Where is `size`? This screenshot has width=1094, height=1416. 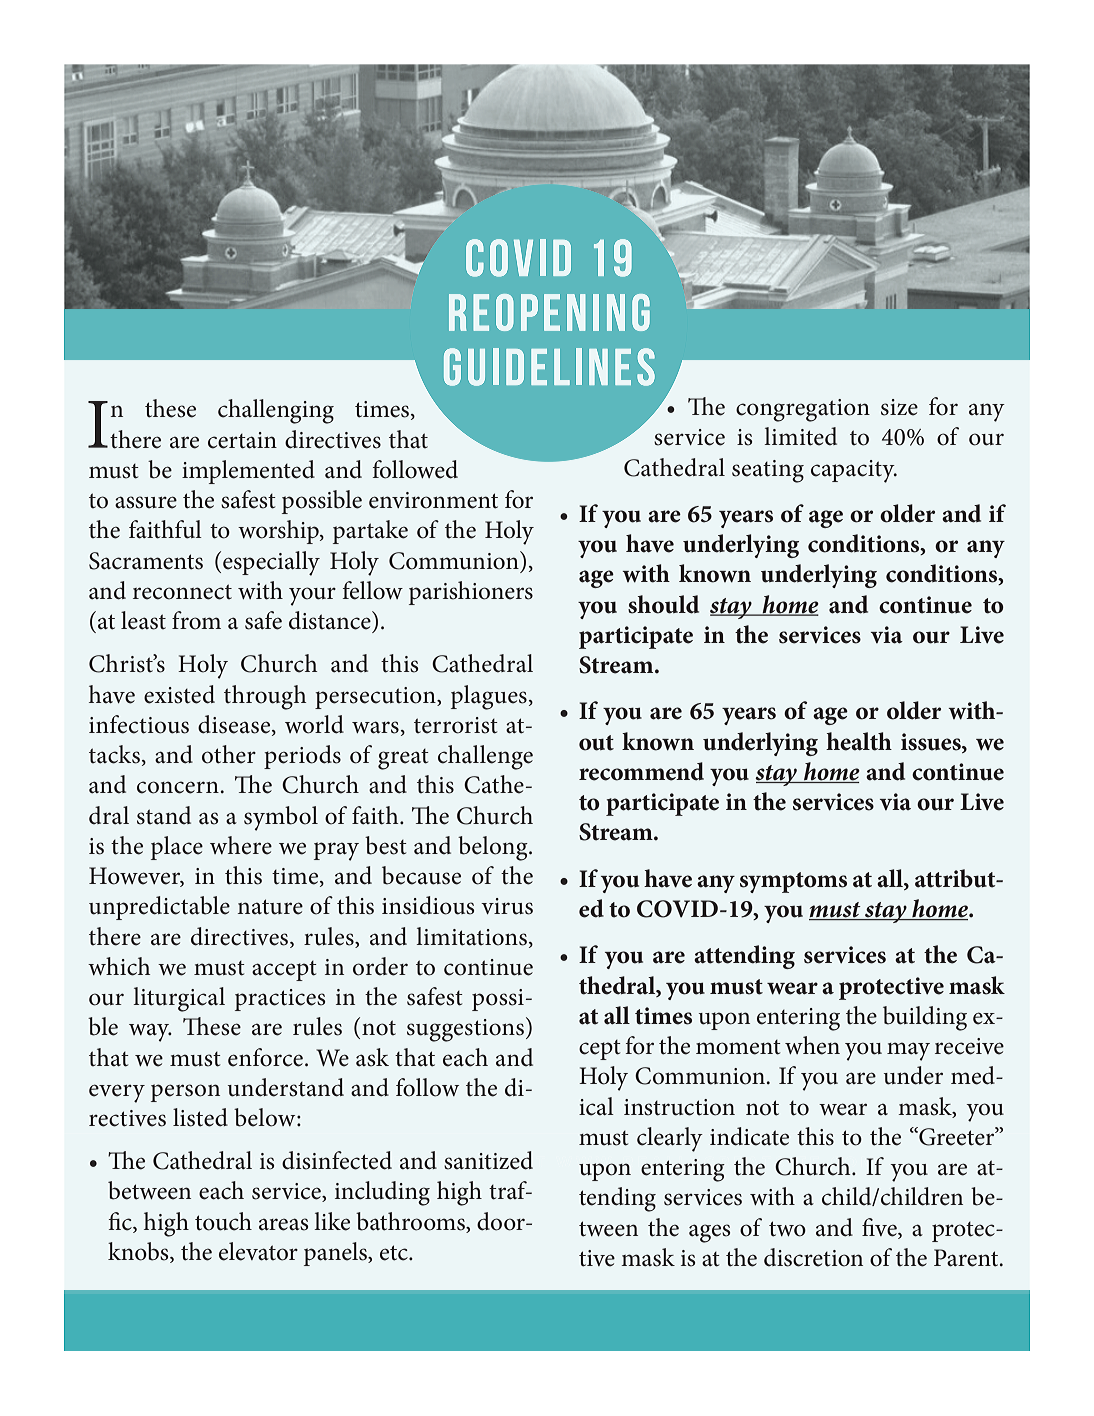
size is located at coordinates (899, 407).
